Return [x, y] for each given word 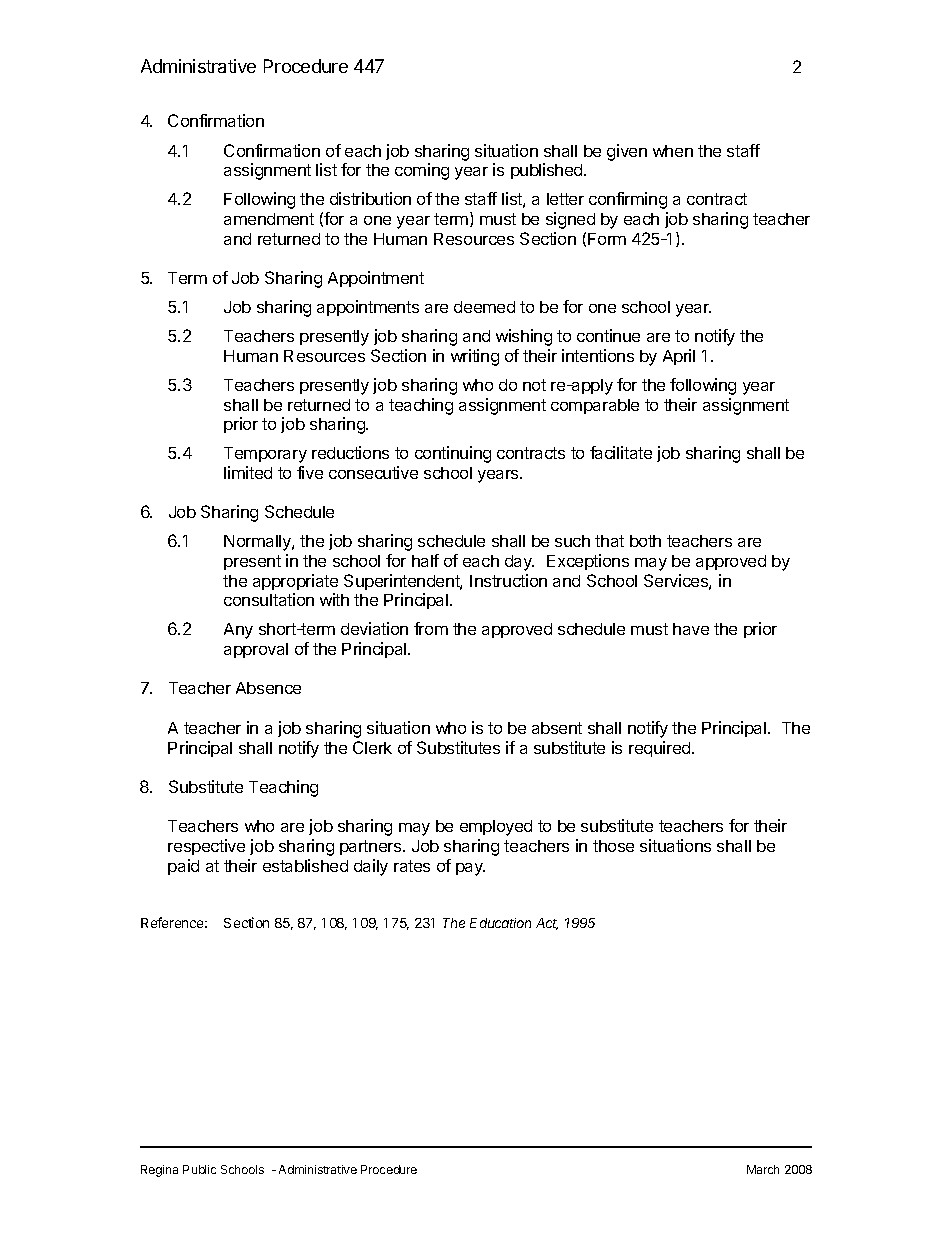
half [425, 560]
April [679, 357]
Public [199, 1169]
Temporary [265, 455]
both [645, 541]
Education [500, 923]
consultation [269, 599]
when [673, 151]
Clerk [372, 747]
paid [183, 867]
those [613, 846]
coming [422, 171]
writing [475, 357]
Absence [268, 688]
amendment [269, 219]
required [661, 749]
